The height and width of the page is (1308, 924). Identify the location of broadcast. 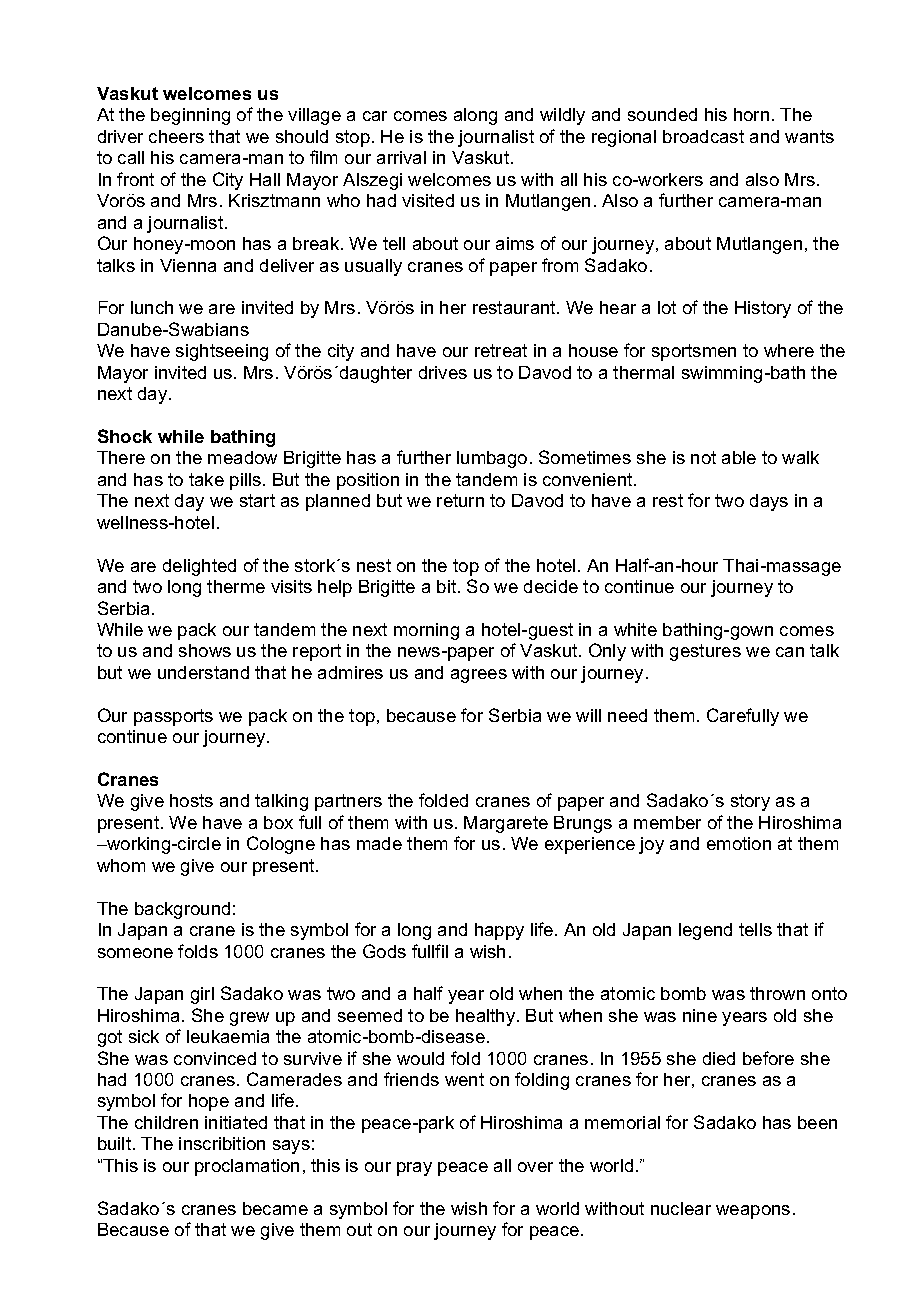
(703, 136).
